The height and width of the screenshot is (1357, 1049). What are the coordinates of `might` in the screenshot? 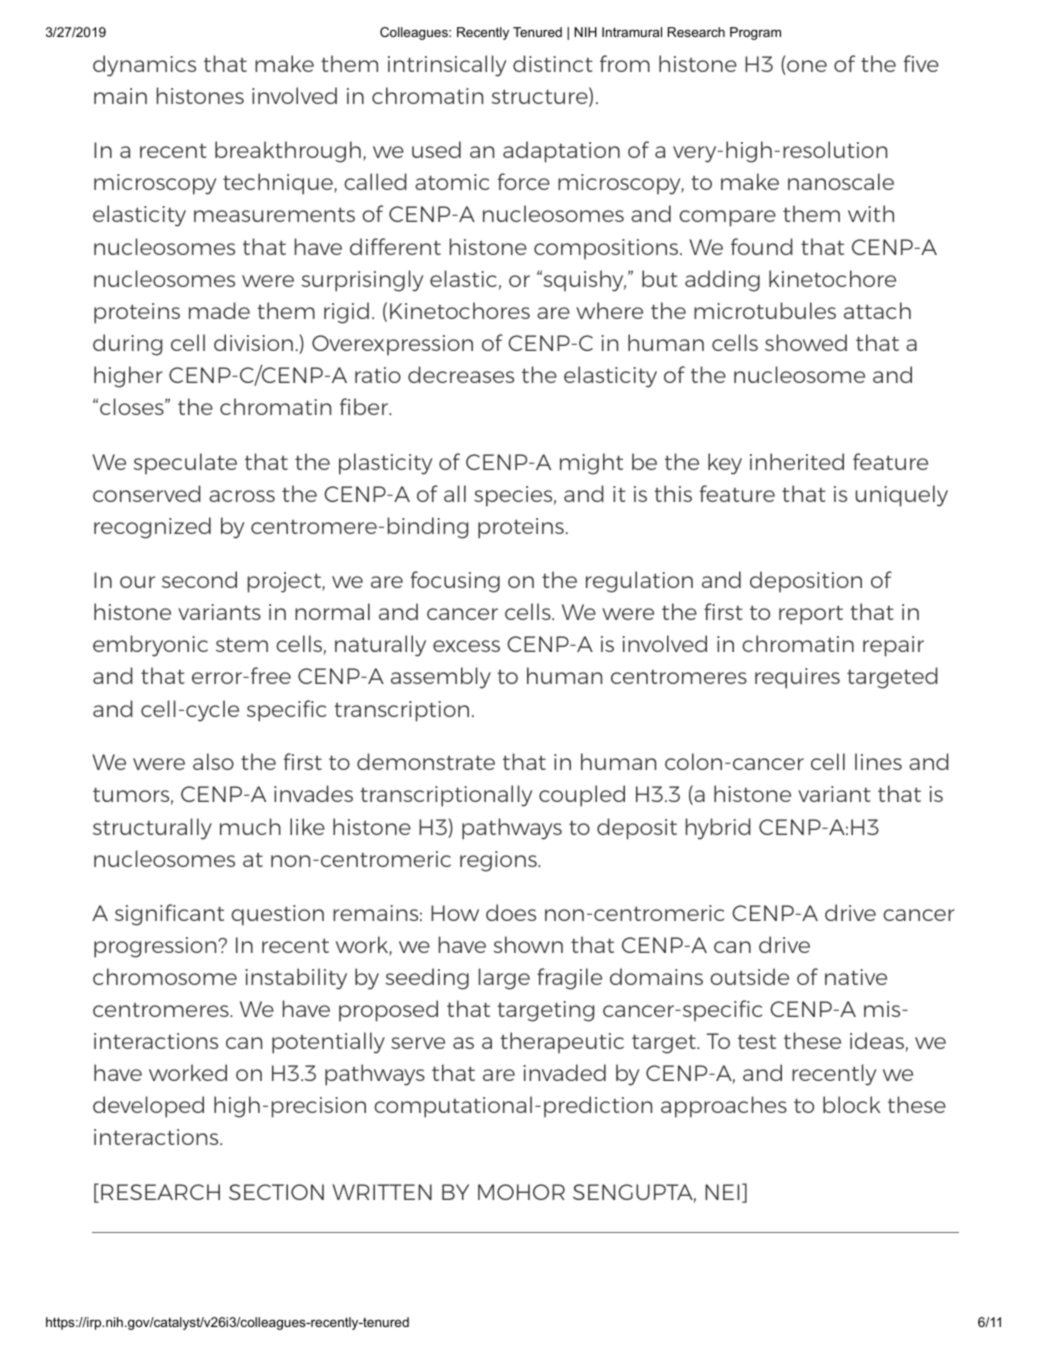 It's located at (591, 464).
